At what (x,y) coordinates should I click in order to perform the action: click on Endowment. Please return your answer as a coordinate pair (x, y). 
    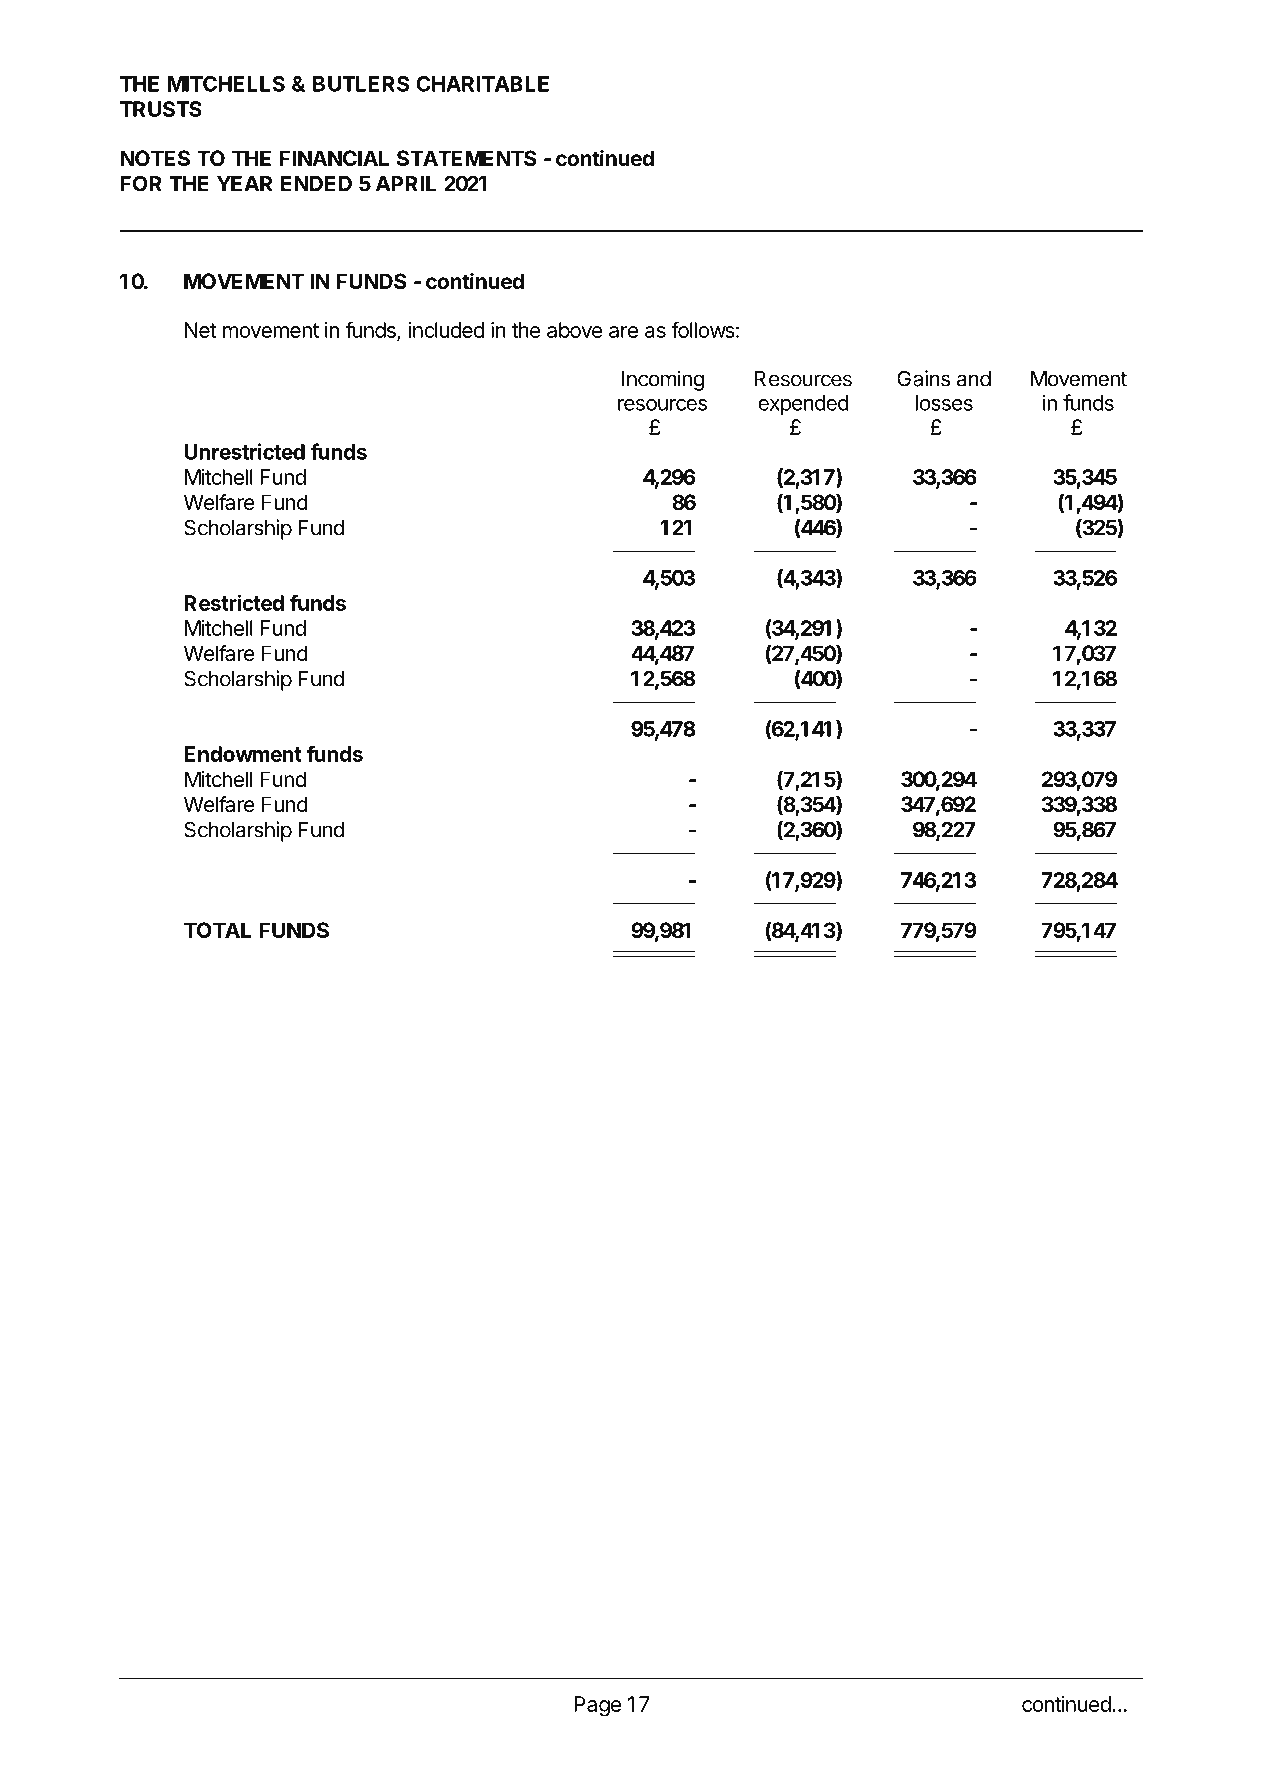
    Looking at the image, I should click on (243, 754).
